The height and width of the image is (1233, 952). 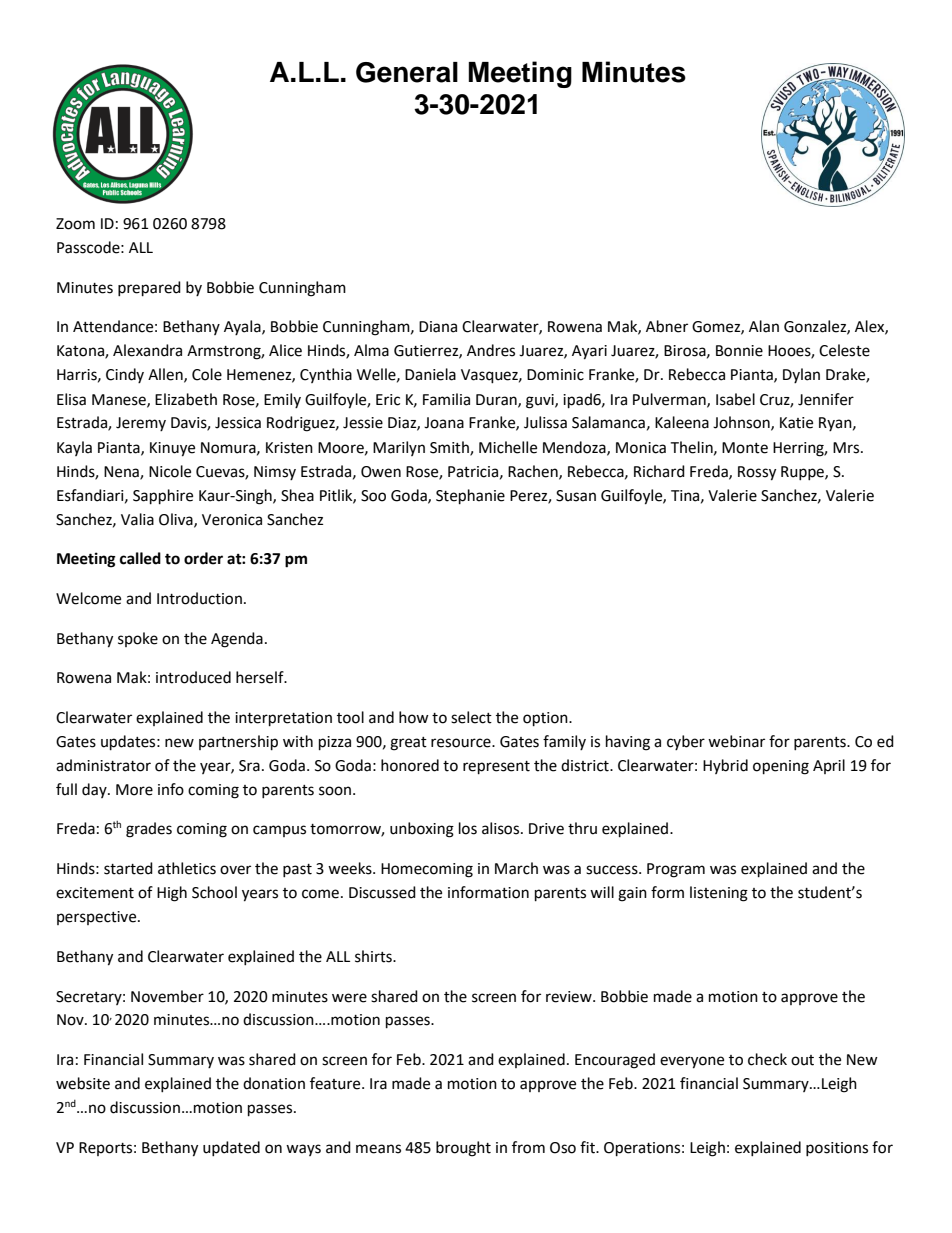 What do you see at coordinates (407, 72) in the image?
I see `General` at bounding box center [407, 72].
